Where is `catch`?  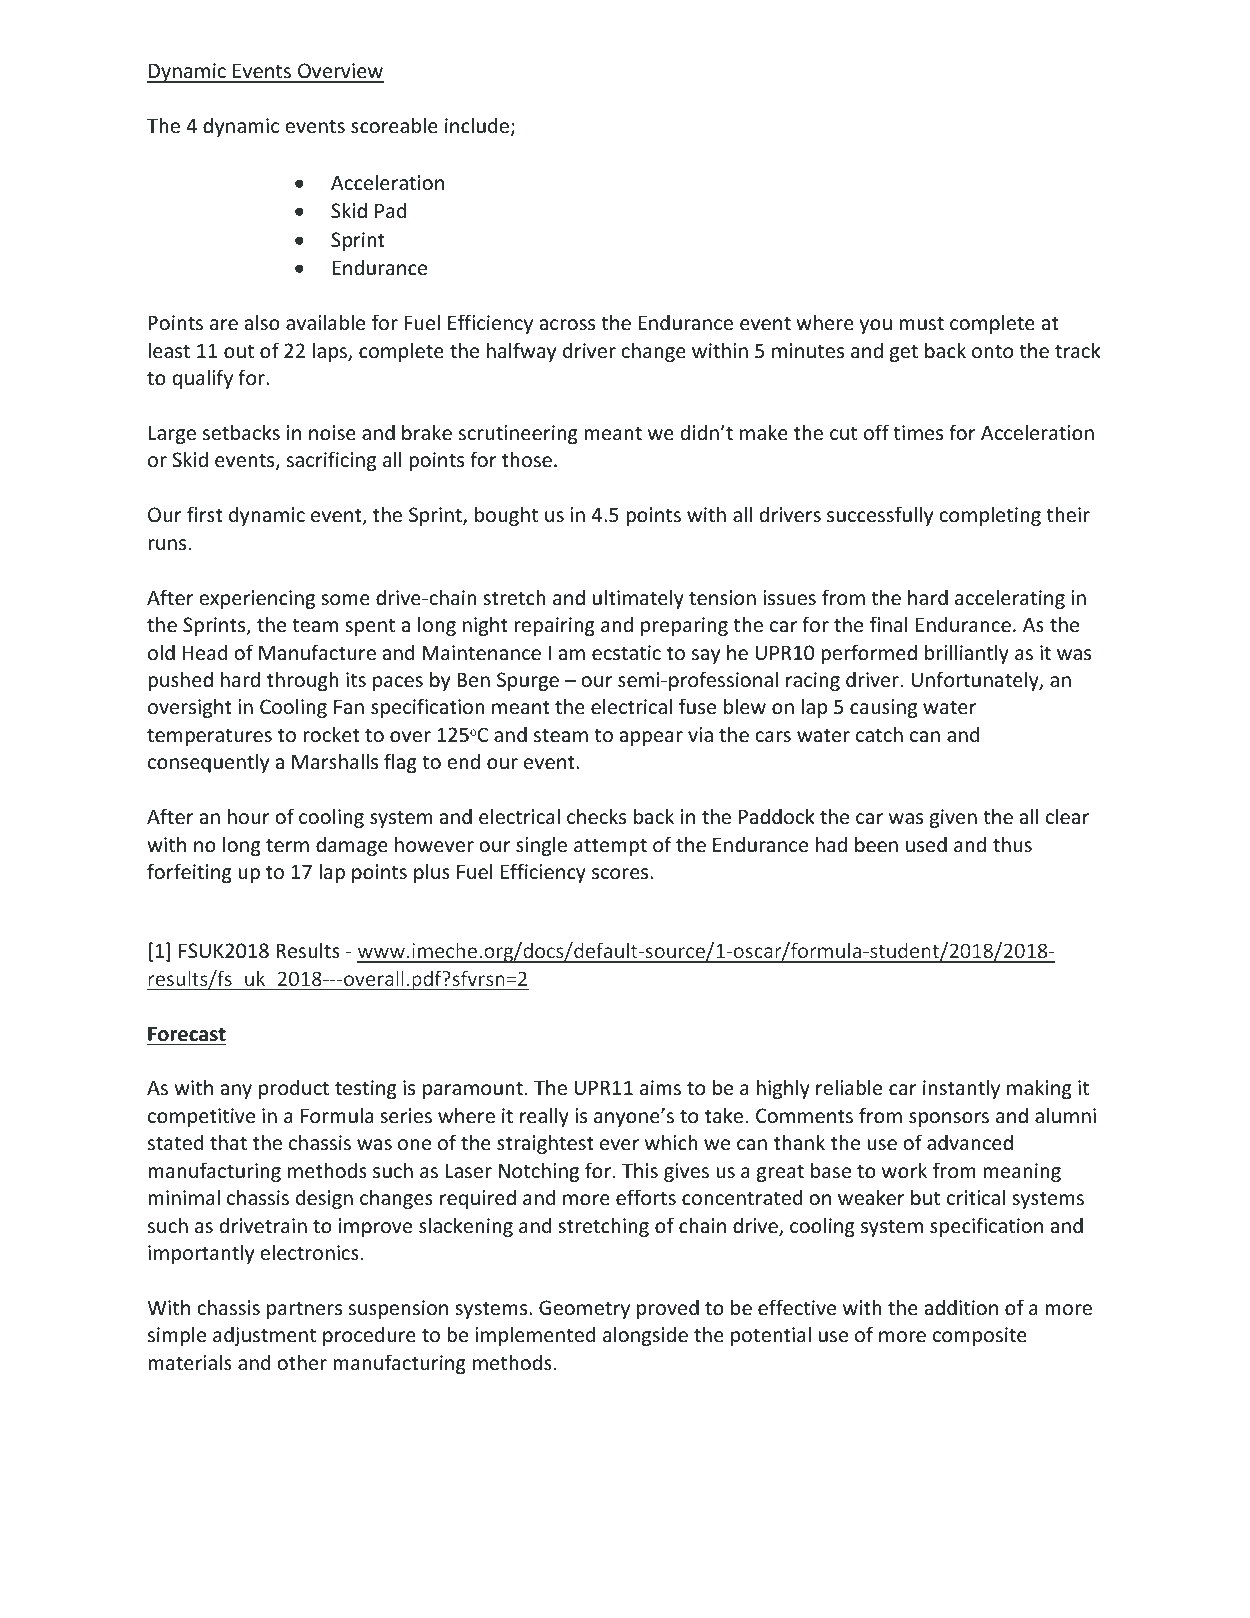 catch is located at coordinates (879, 734).
